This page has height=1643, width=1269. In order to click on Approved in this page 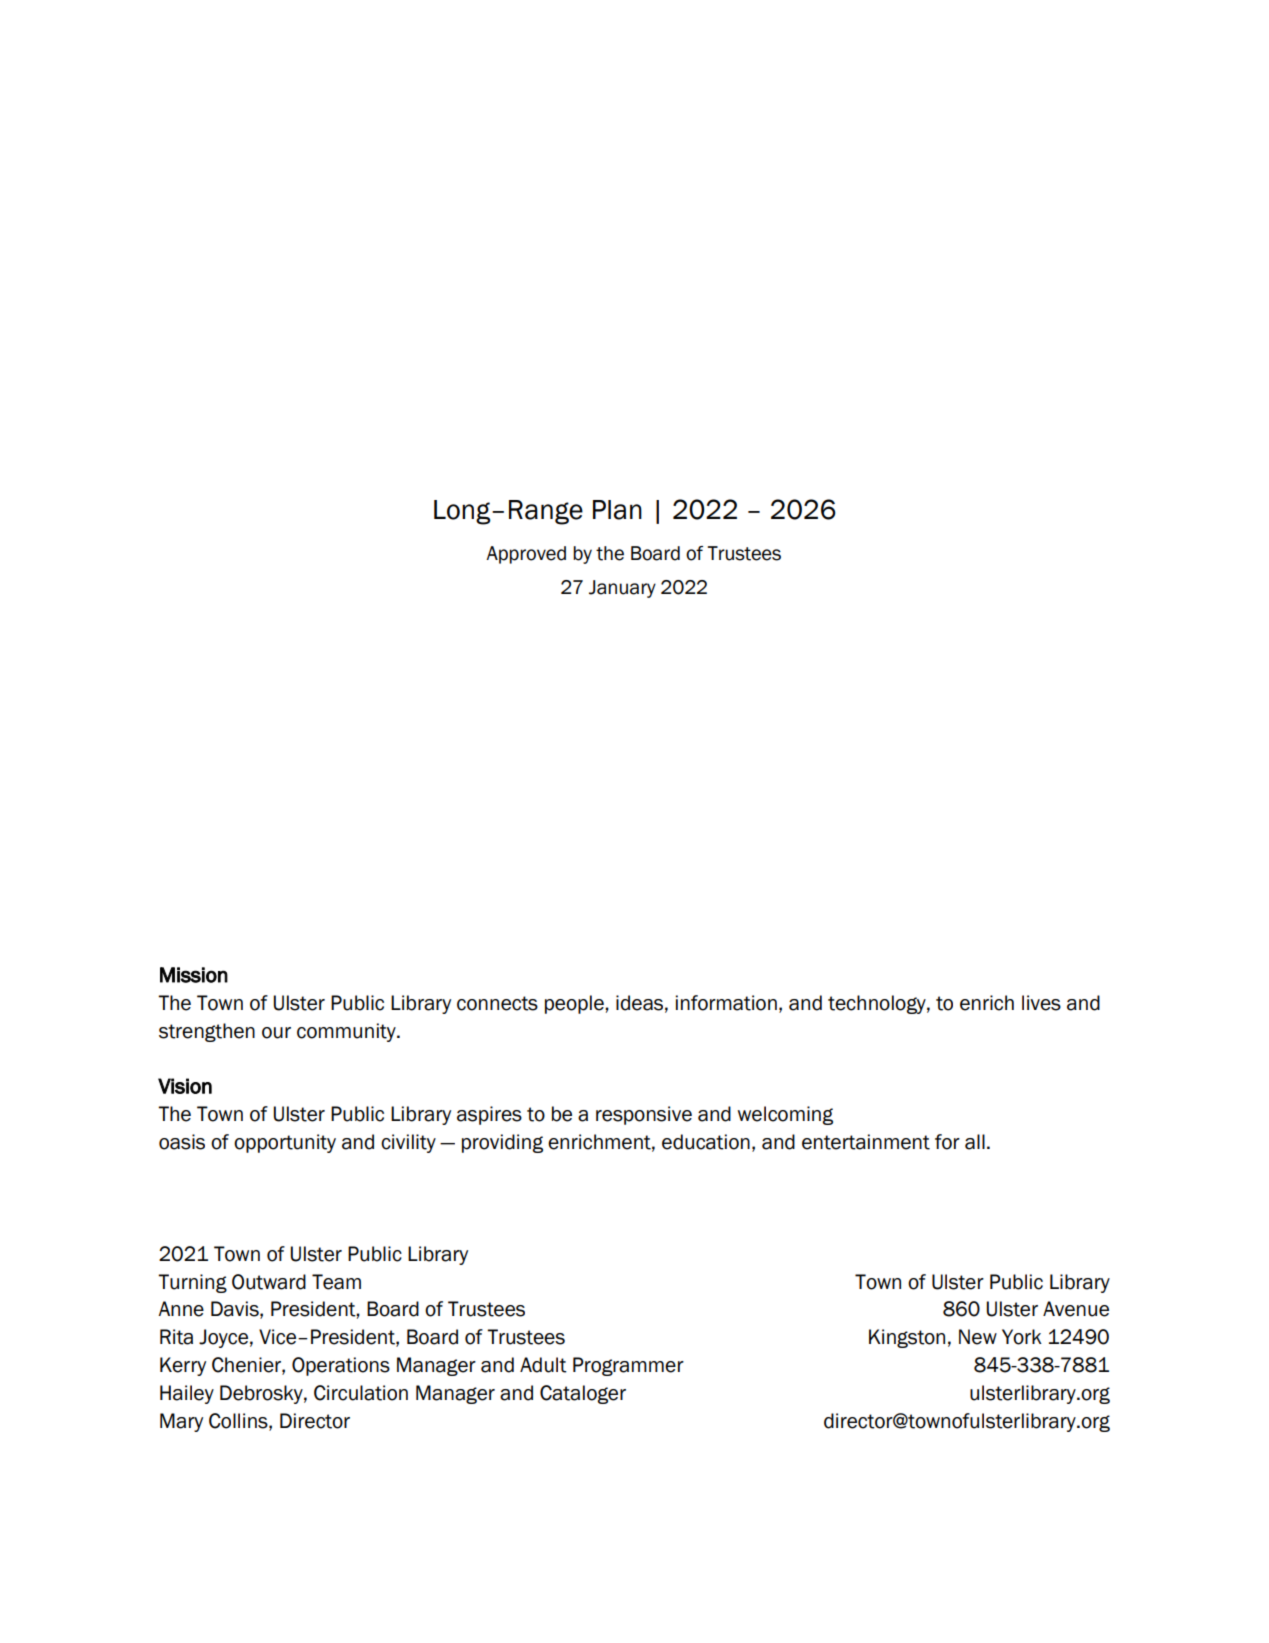, I will do `click(526, 555)`.
